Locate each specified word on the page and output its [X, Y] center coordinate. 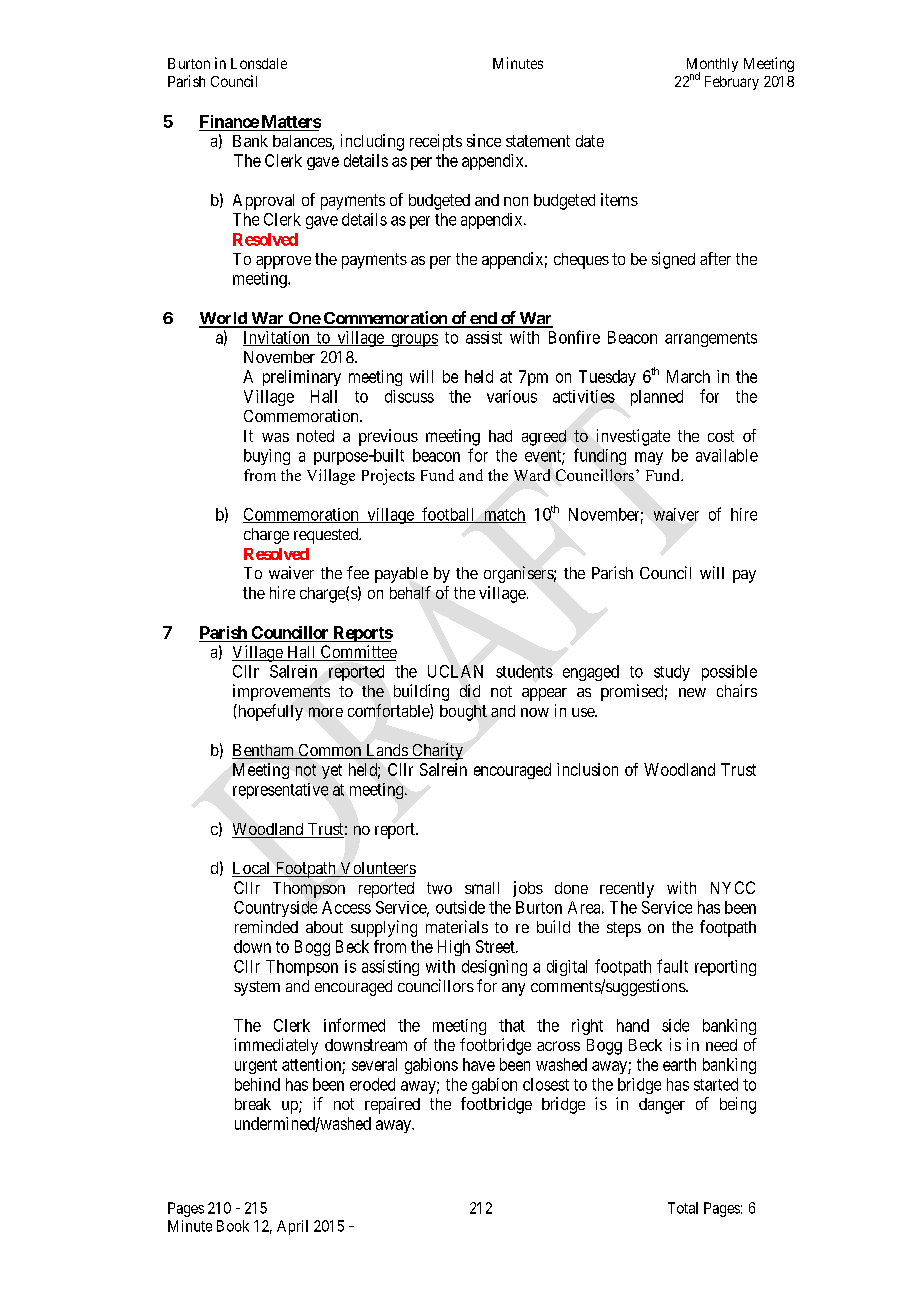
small [482, 888]
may [649, 458]
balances [303, 142]
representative [280, 791]
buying [267, 457]
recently [627, 890]
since [484, 140]
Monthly [712, 66]
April [292, 1227]
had [500, 436]
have [479, 1064]
